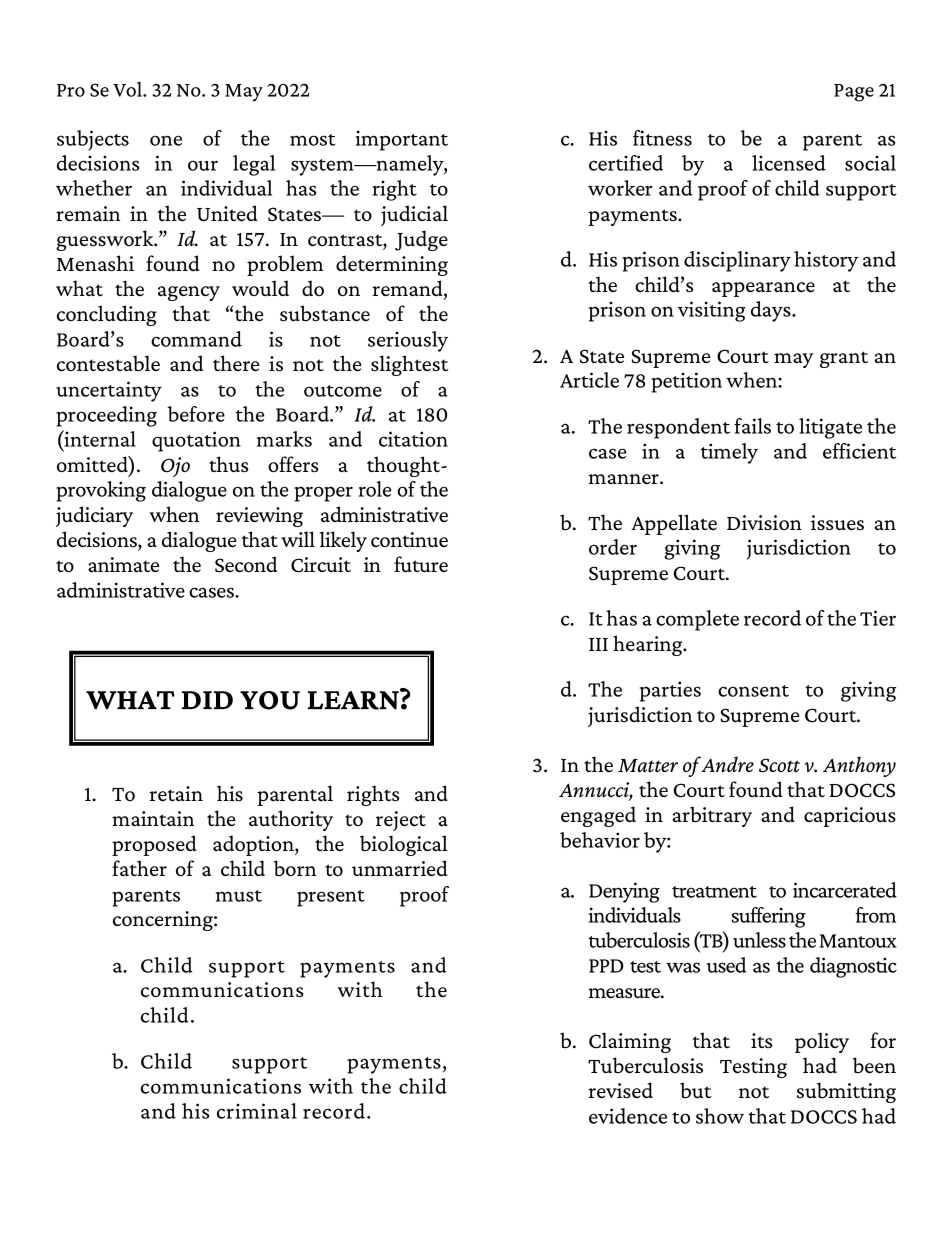 The image size is (952, 1233). I want to click on one, so click(166, 140).
